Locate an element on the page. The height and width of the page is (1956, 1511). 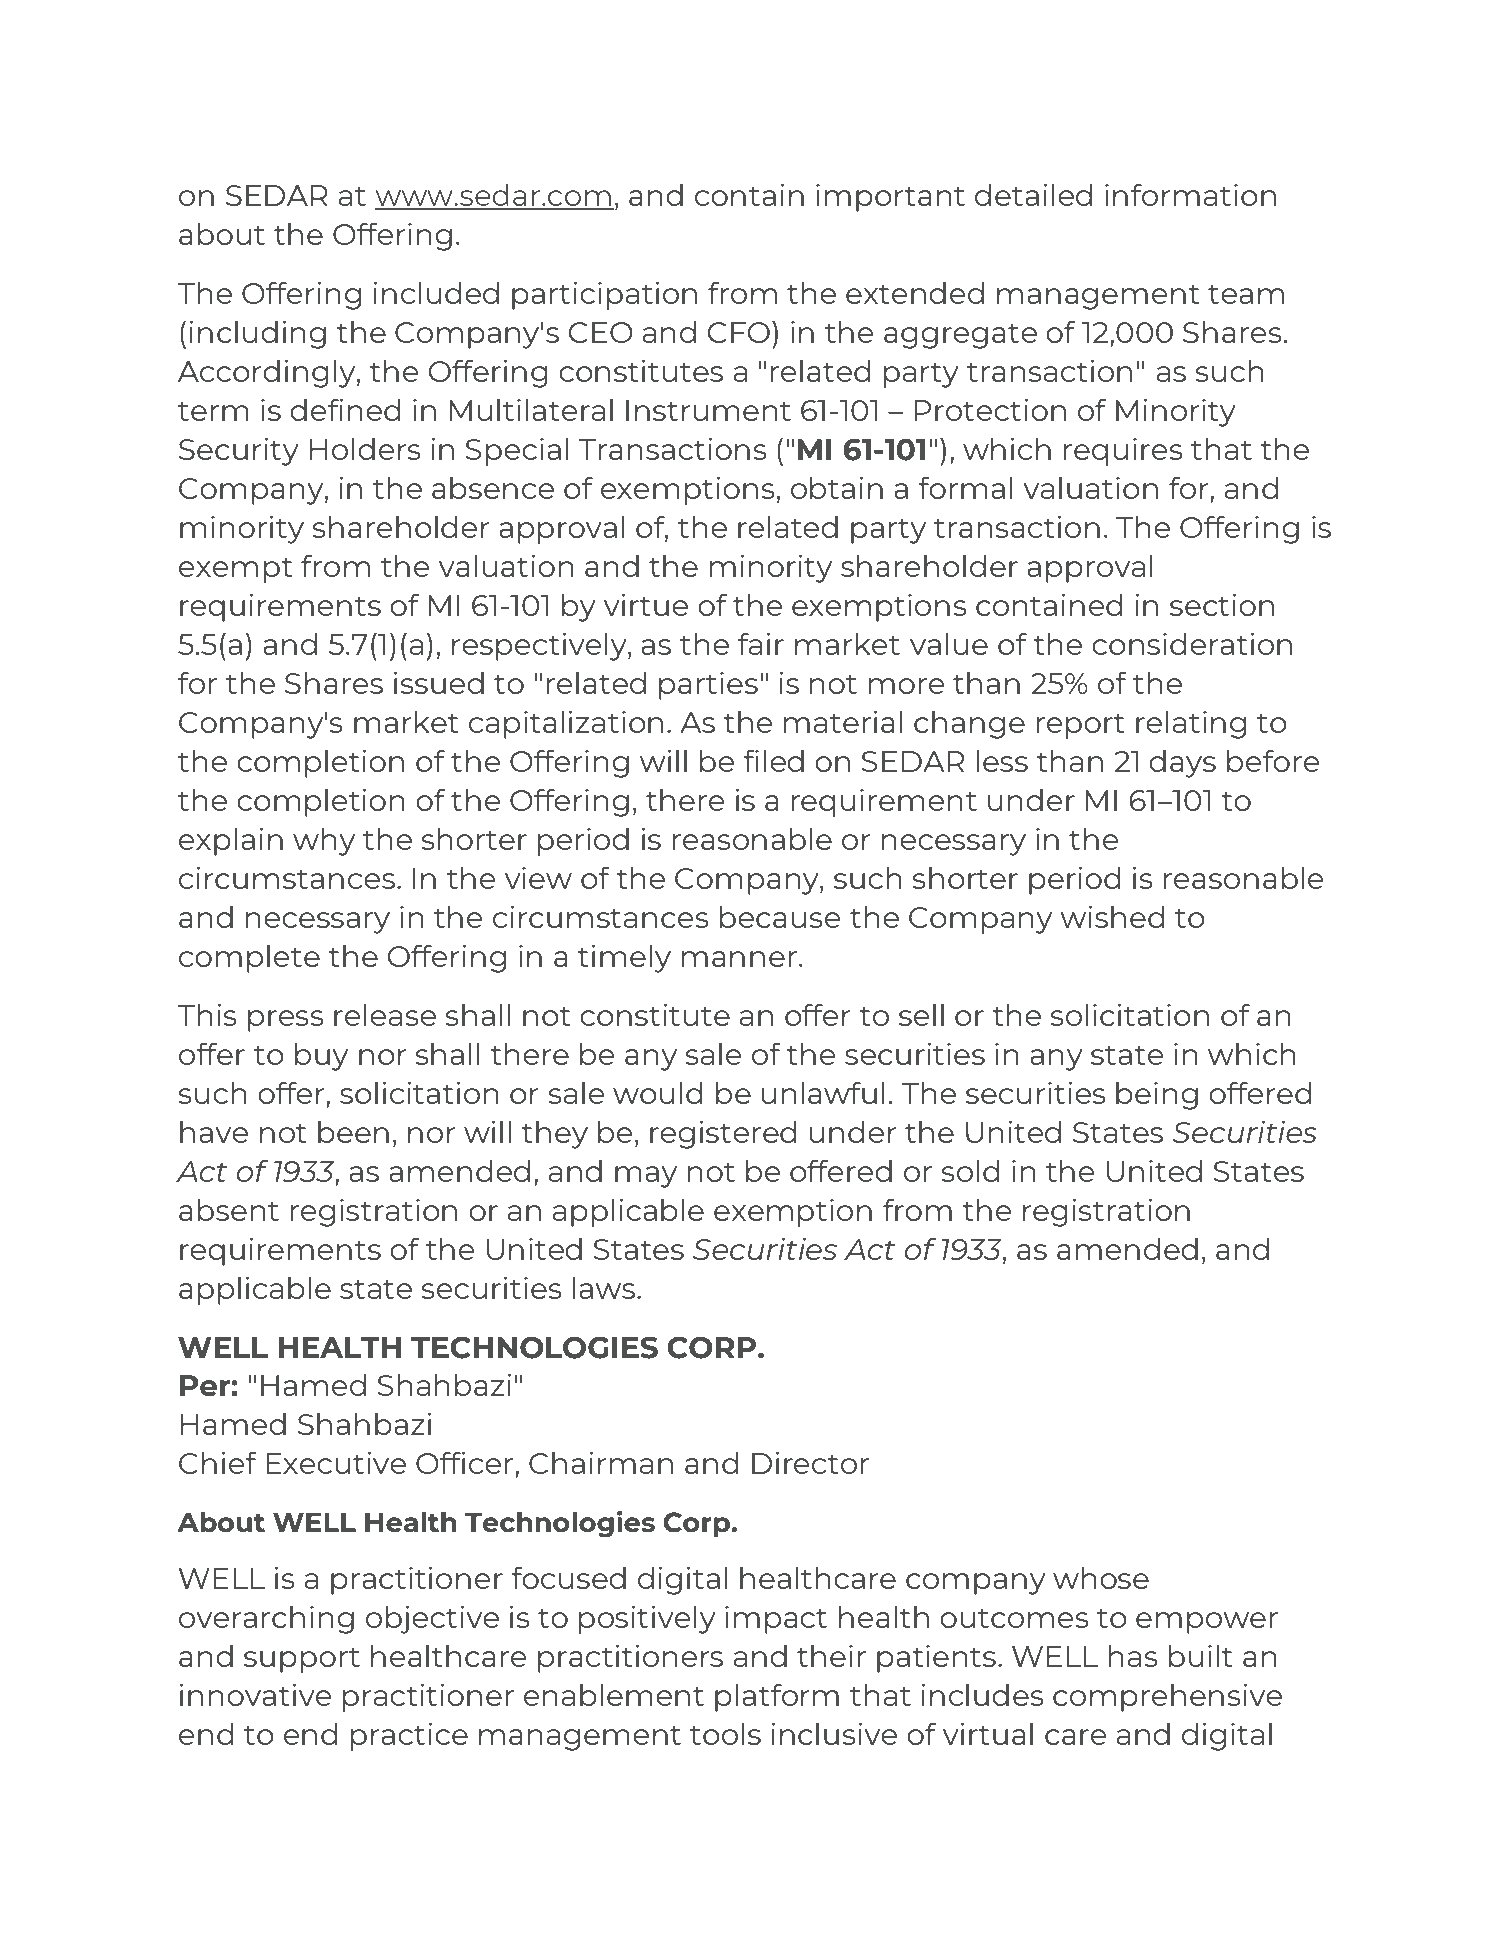
wished is located at coordinates (1112, 916).
